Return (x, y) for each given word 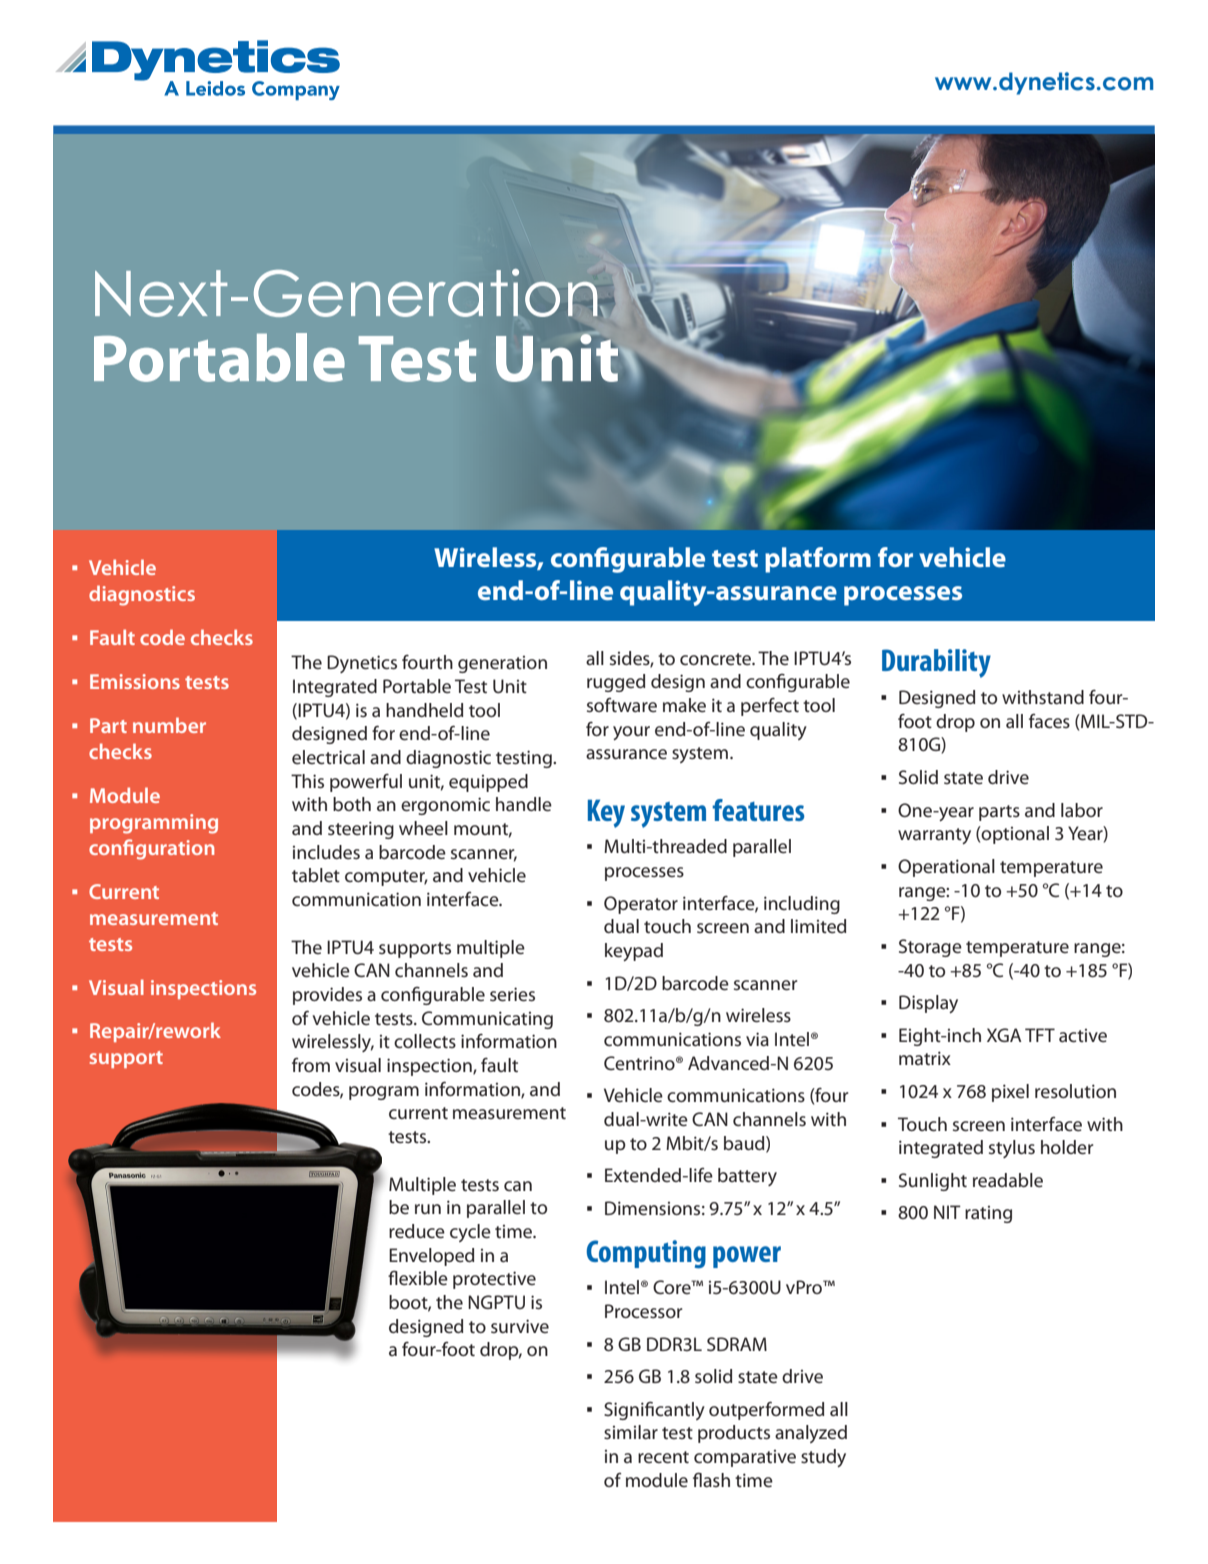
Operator (641, 905)
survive (520, 1326)
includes (326, 852)
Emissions (135, 681)
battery (747, 1177)
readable (1008, 1180)
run (428, 1209)
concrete (716, 659)
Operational (946, 868)
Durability (936, 663)
